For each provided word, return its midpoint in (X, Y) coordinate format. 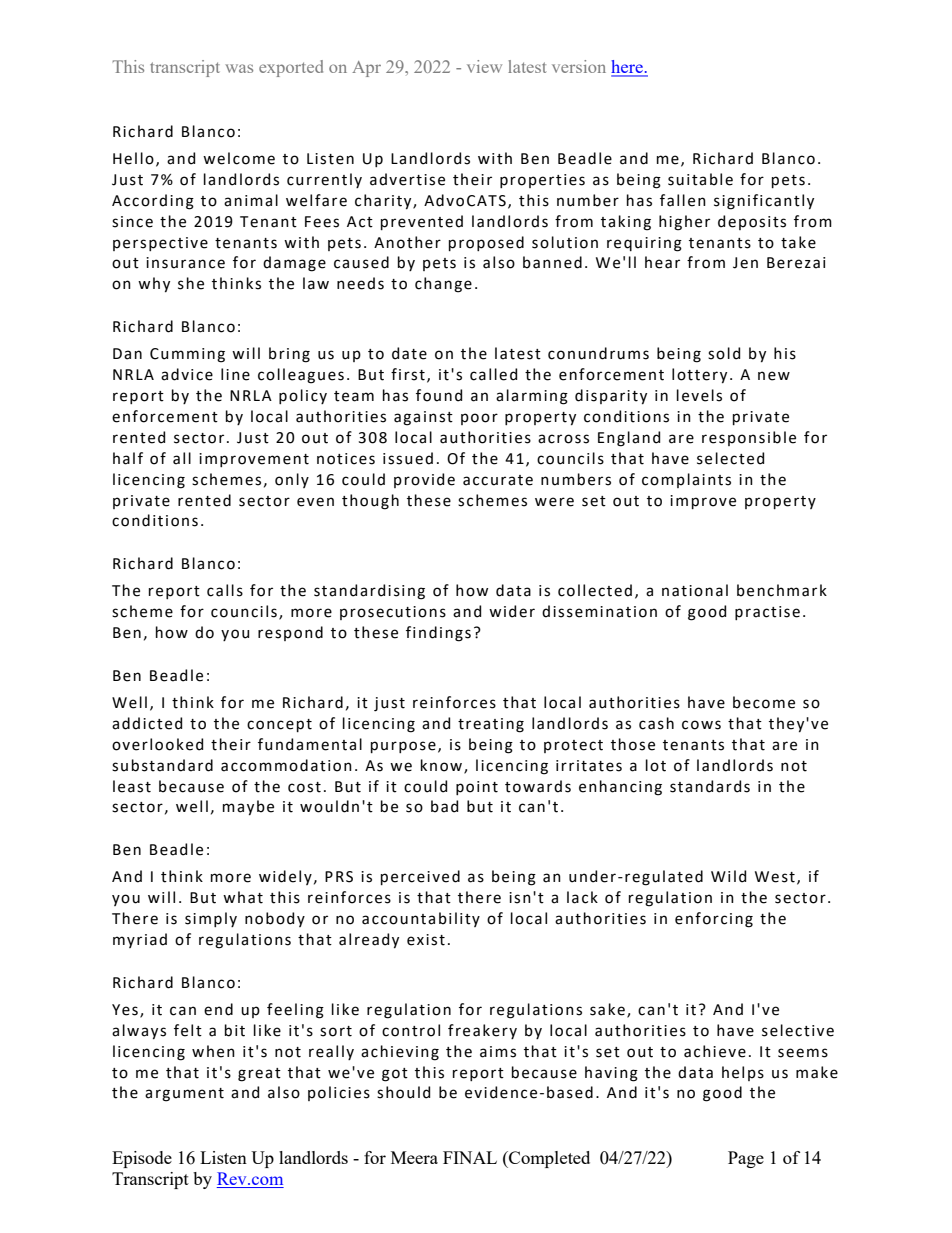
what (243, 897)
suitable (700, 179)
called (493, 374)
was (239, 68)
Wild (728, 876)
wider (512, 611)
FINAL (470, 1157)
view (484, 66)
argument (184, 1095)
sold (724, 353)
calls (225, 590)
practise (767, 613)
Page (746, 1159)
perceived (420, 877)
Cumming (187, 355)
